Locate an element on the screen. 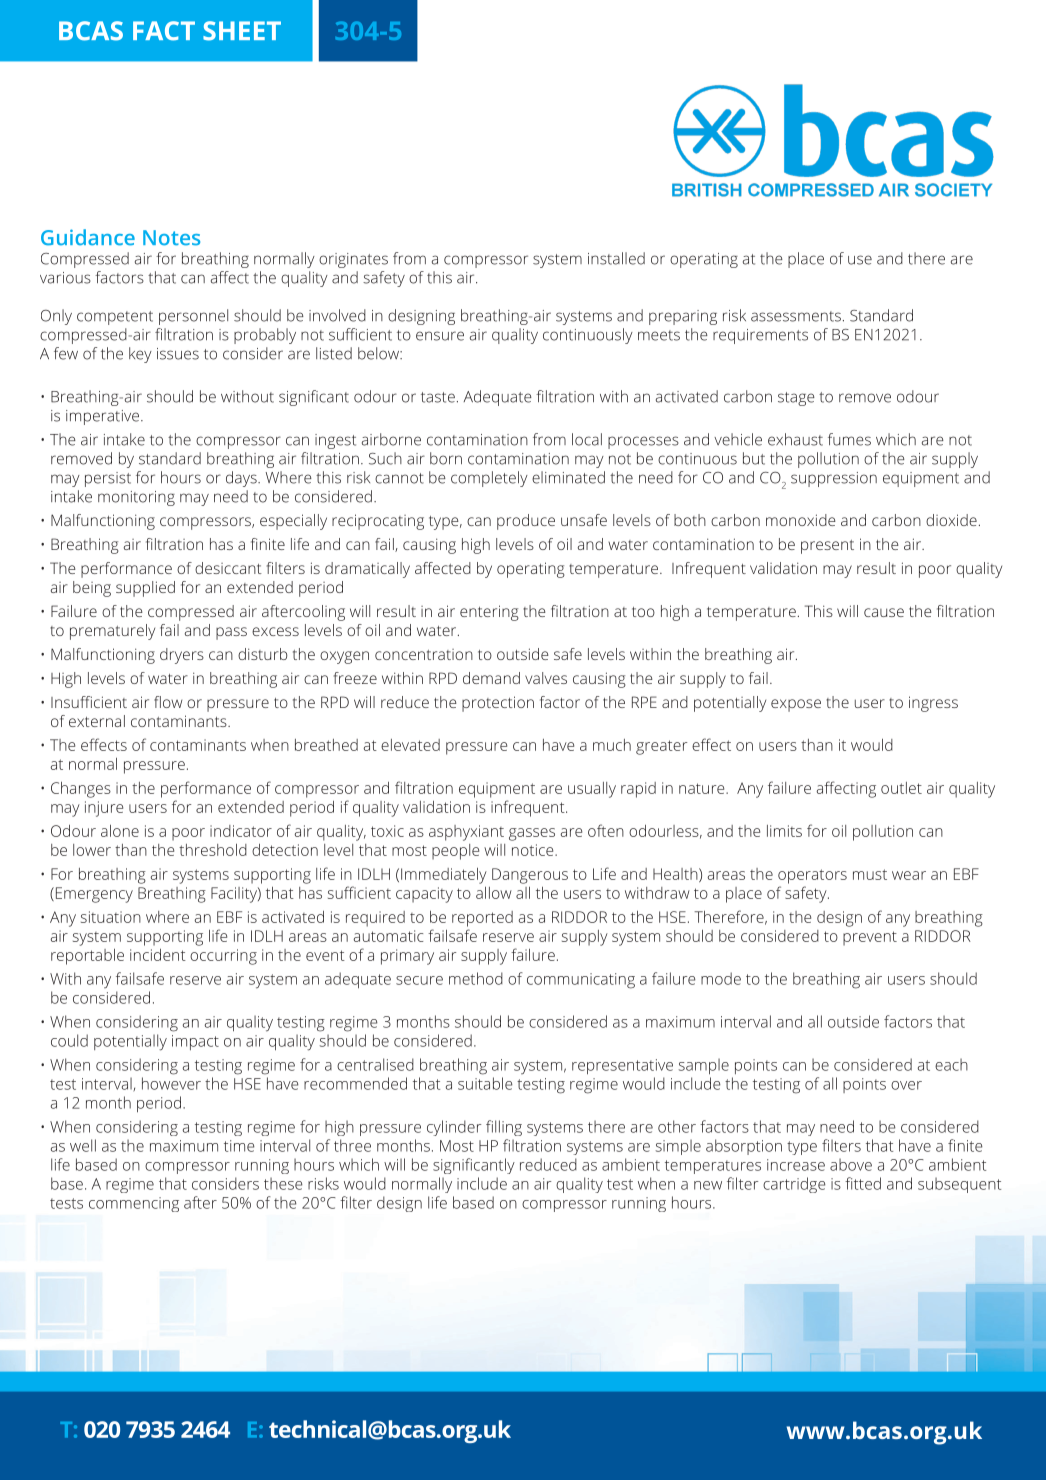 This screenshot has width=1046, height=1480. filling is located at coordinates (504, 1128).
